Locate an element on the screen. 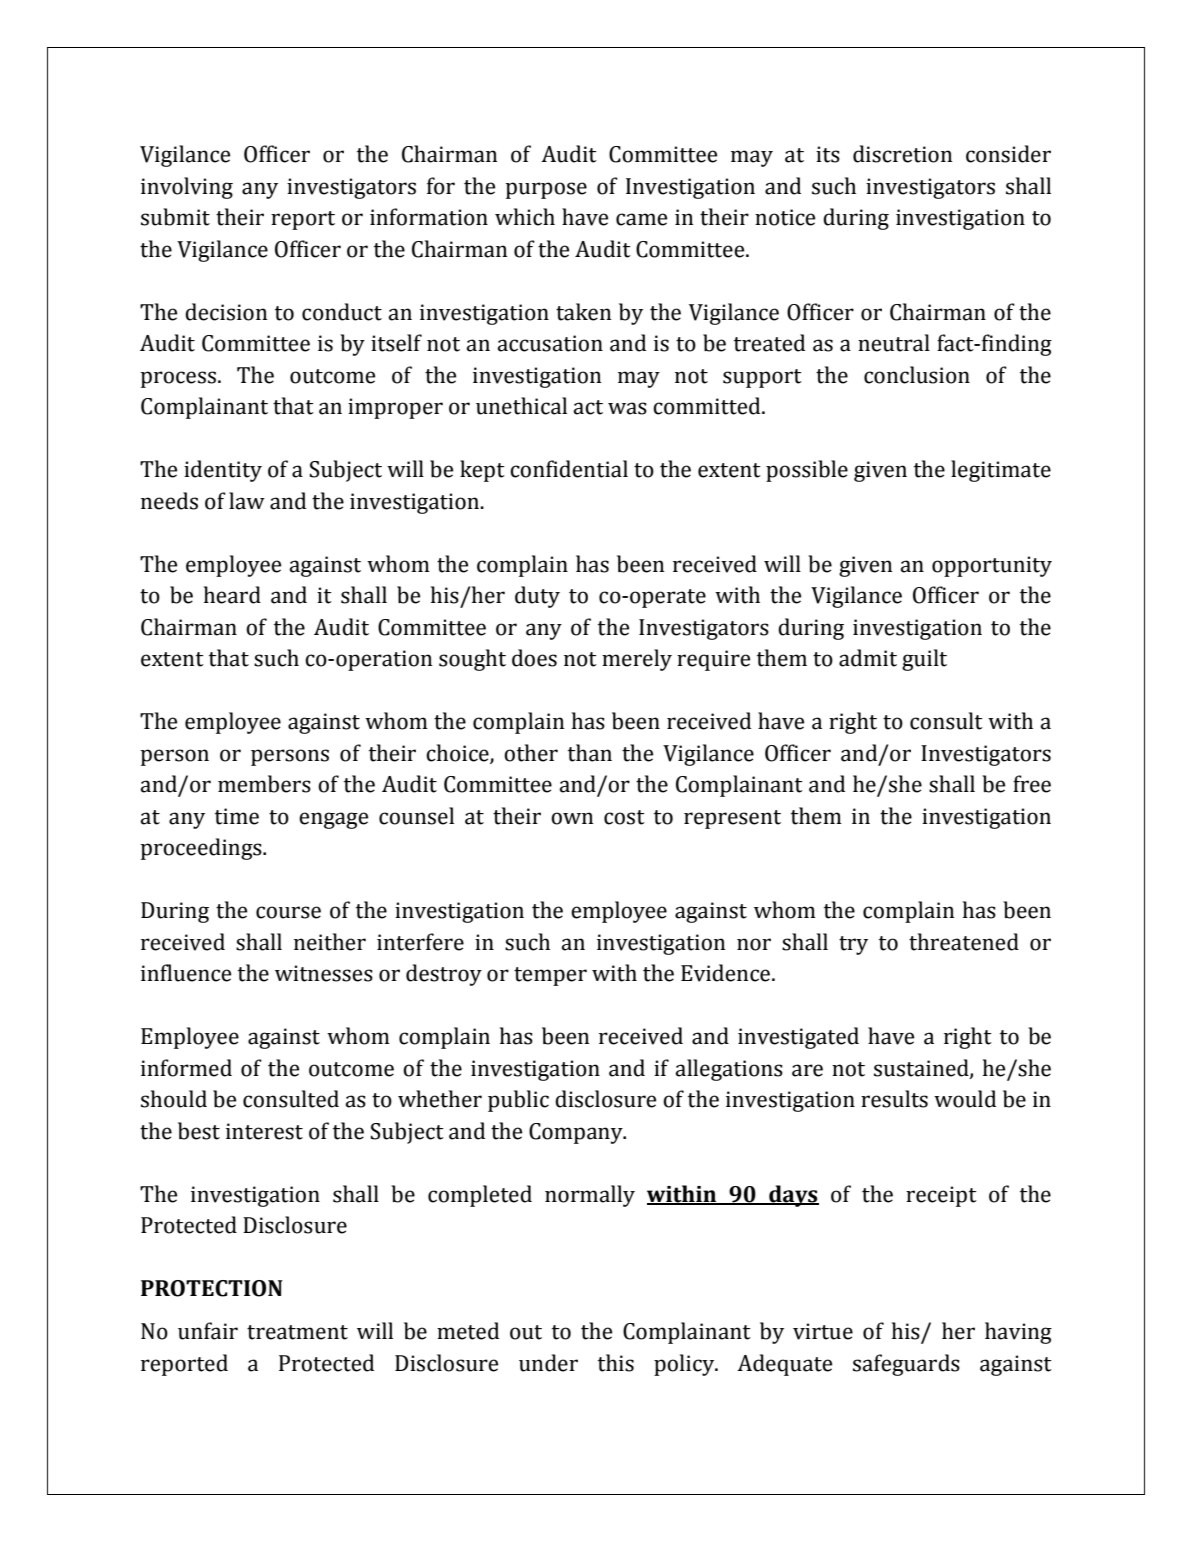  than is located at coordinates (590, 753).
